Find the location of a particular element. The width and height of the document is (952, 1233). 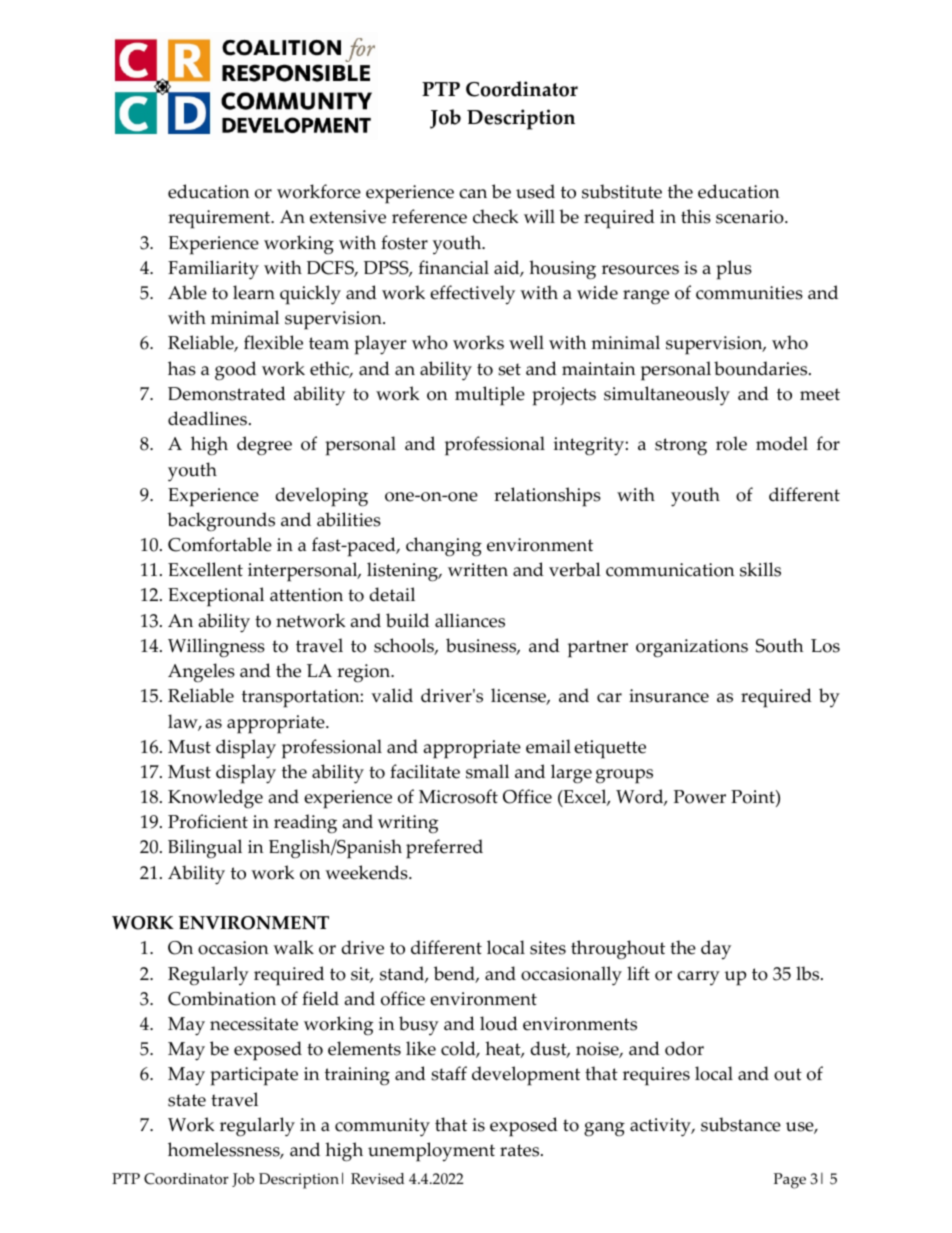

participate is located at coordinates (254, 1076).
